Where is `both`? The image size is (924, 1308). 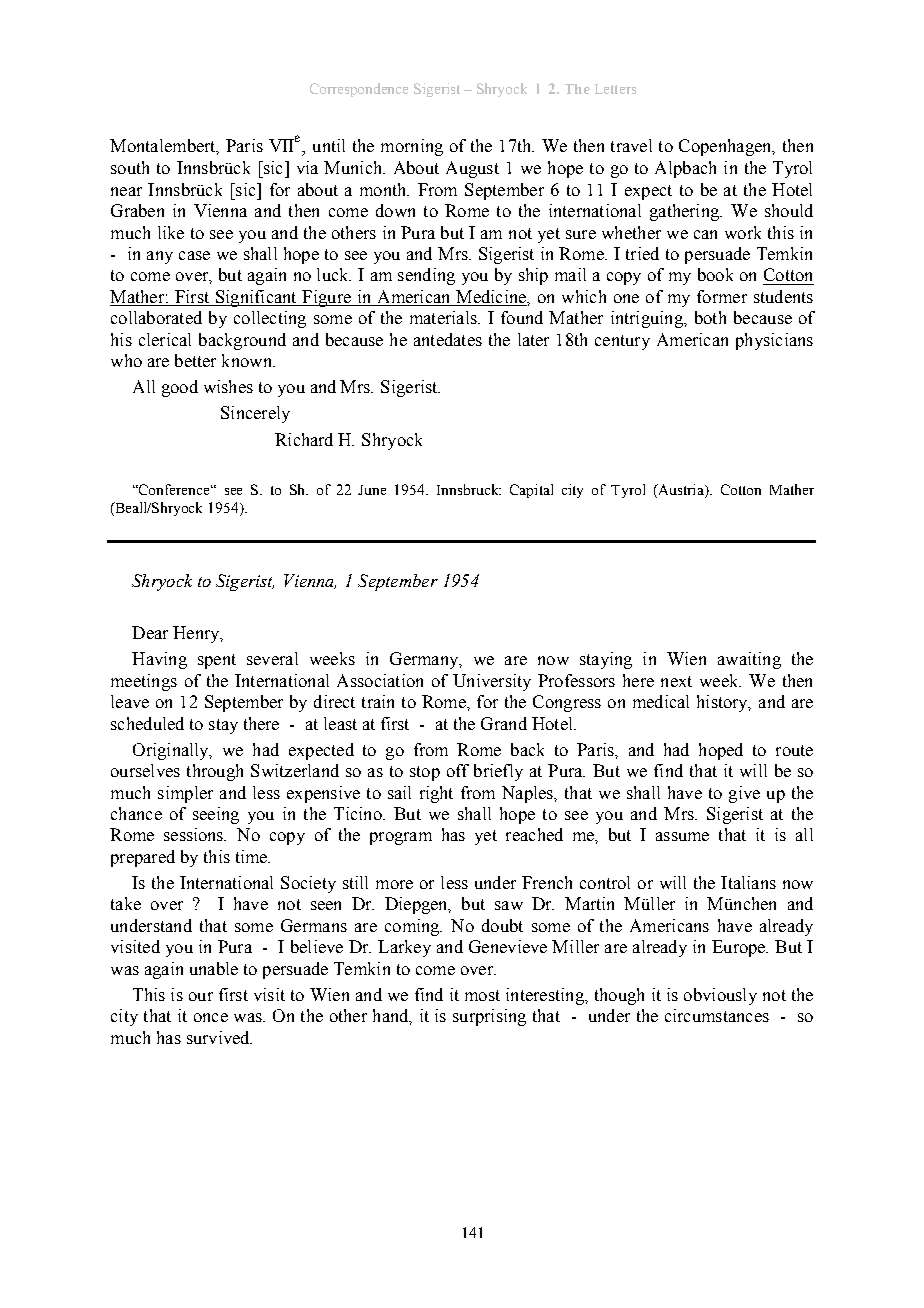
both is located at coordinates (710, 317).
